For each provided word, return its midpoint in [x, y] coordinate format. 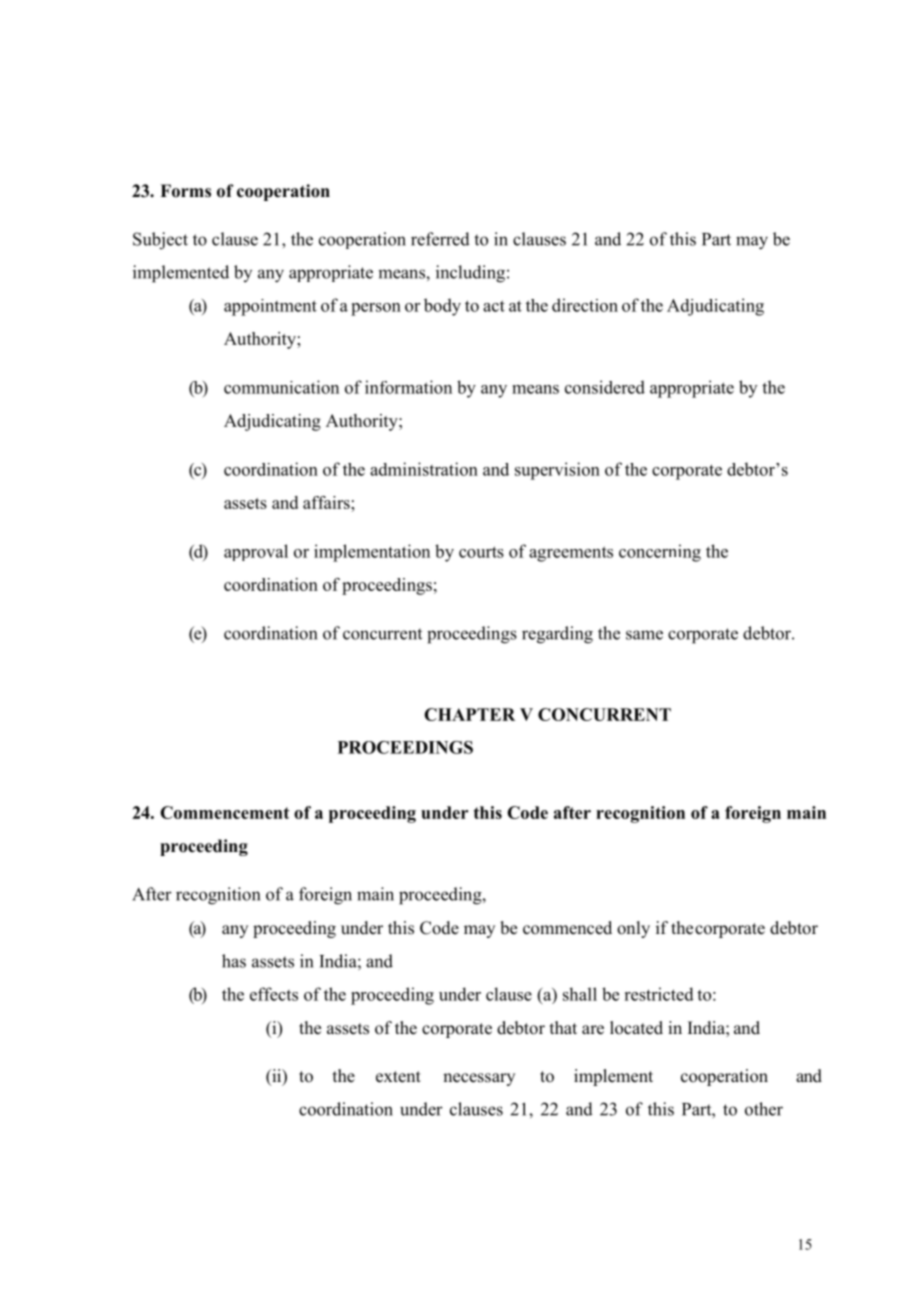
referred [440, 239]
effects [274, 994]
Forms [185, 191]
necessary [479, 1079]
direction [585, 305]
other [764, 1109]
